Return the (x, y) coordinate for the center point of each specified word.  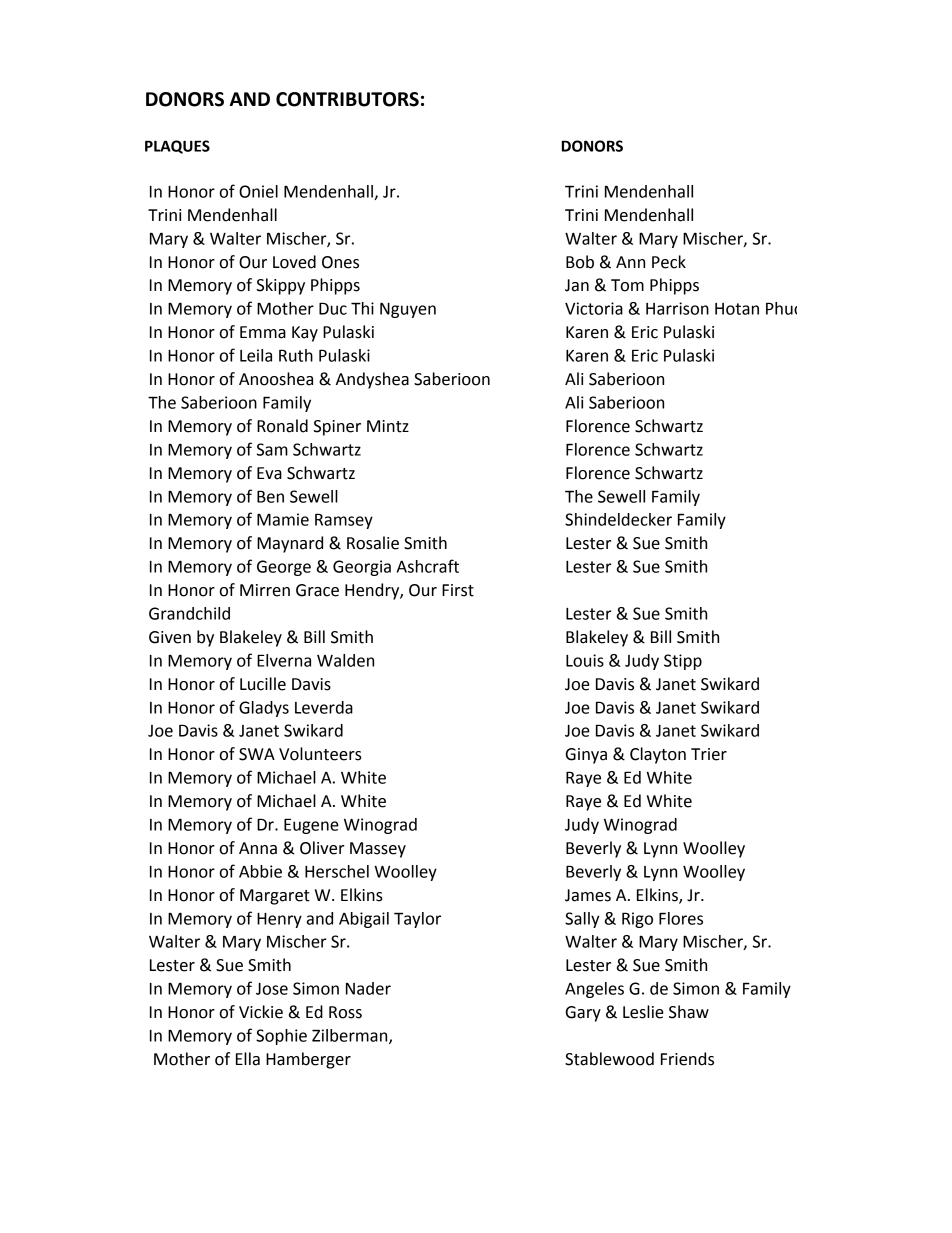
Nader (368, 988)
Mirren (265, 590)
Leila (256, 355)
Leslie (643, 1012)
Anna (258, 848)
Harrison (677, 308)
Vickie (261, 1012)
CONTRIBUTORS (347, 99)
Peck (669, 262)
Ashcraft (428, 566)
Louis (585, 660)
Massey (378, 850)
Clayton (658, 755)
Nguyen (408, 310)
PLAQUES (177, 147)
